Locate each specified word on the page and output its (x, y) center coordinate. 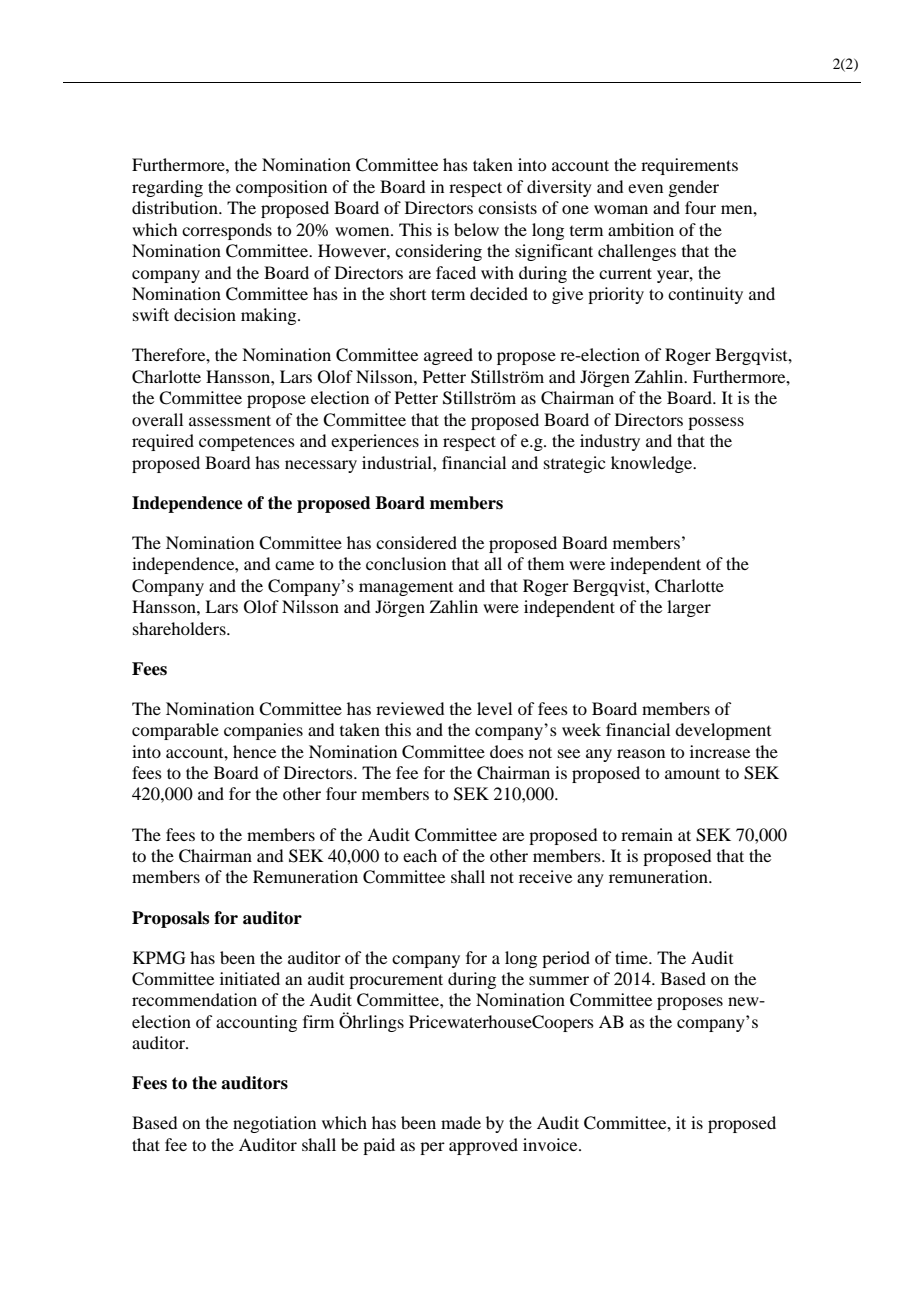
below (476, 229)
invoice (551, 1144)
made (461, 1122)
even (645, 188)
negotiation (274, 1124)
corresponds (227, 231)
